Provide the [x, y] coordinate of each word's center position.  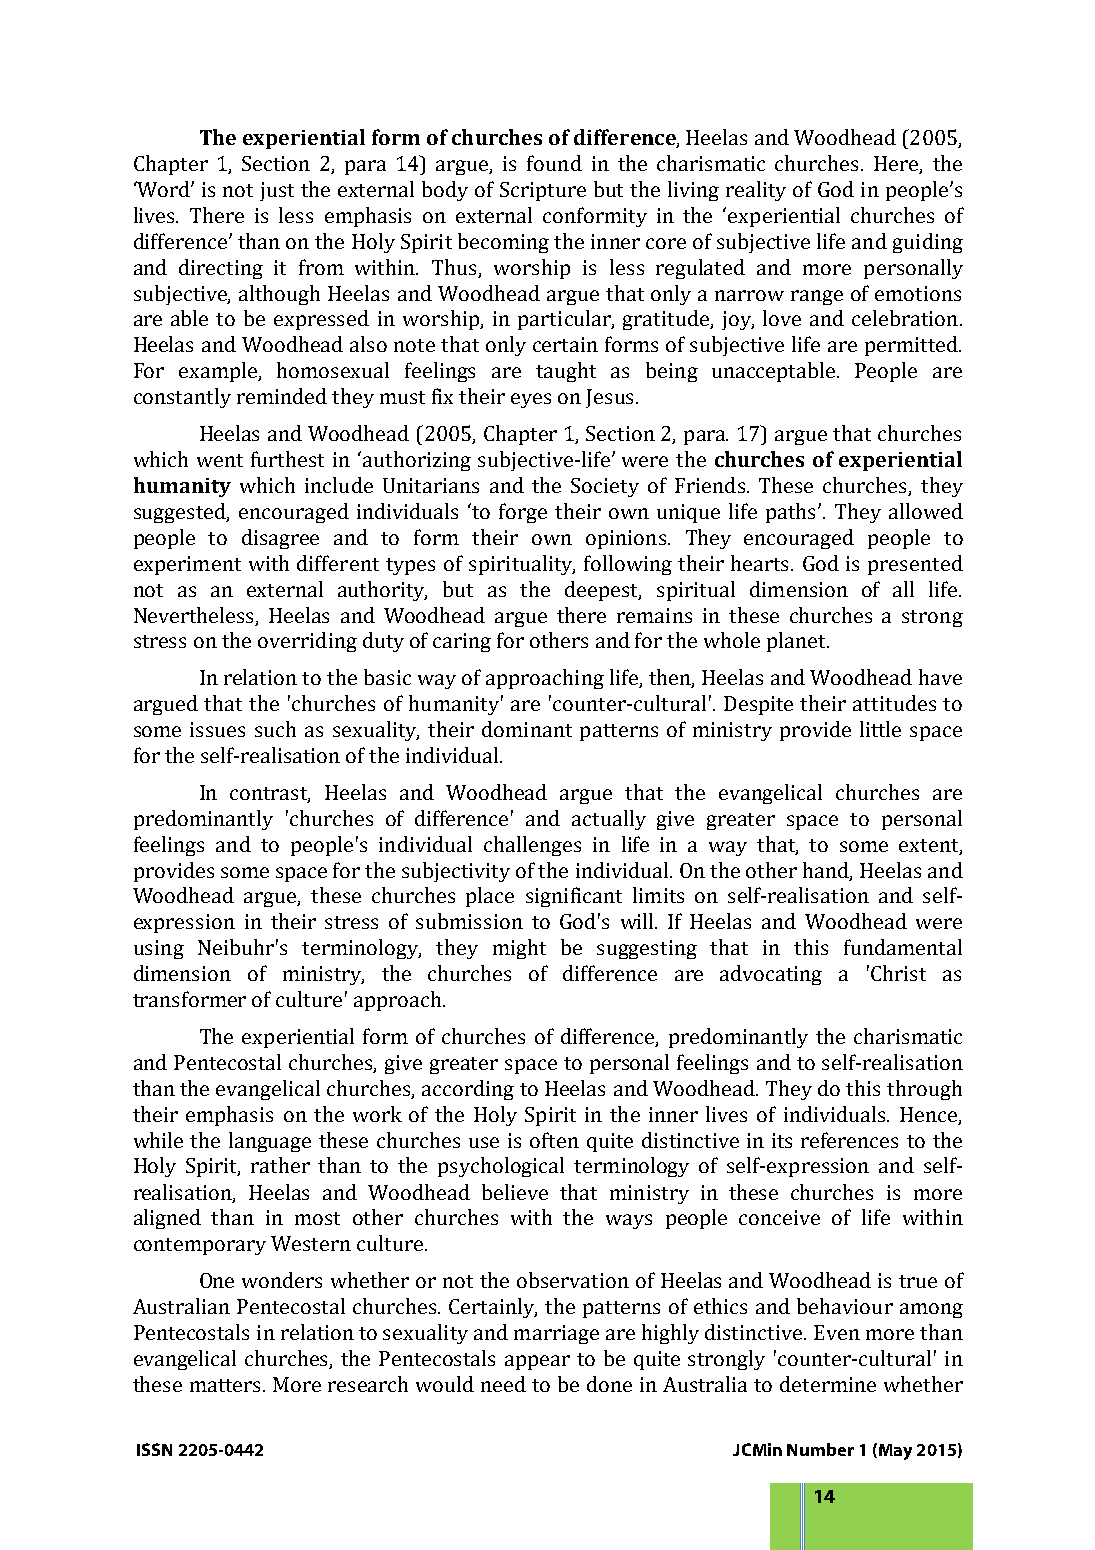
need [503, 1384]
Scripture [543, 191]
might [519, 949]
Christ [898, 973]
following [628, 565]
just [277, 191]
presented [915, 565]
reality [756, 191]
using [159, 949]
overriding [307, 642]
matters [227, 1385]
